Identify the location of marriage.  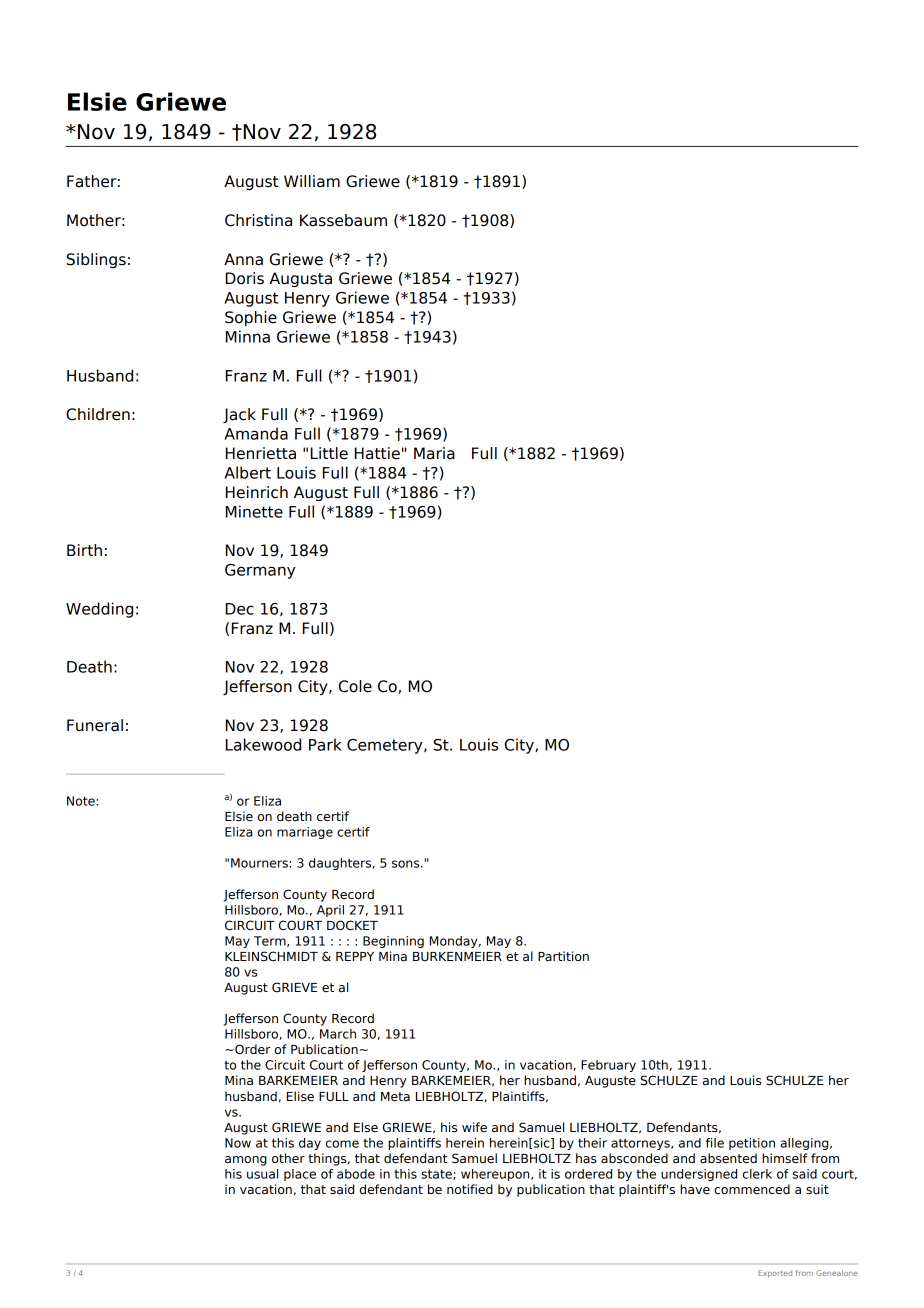
(305, 833).
